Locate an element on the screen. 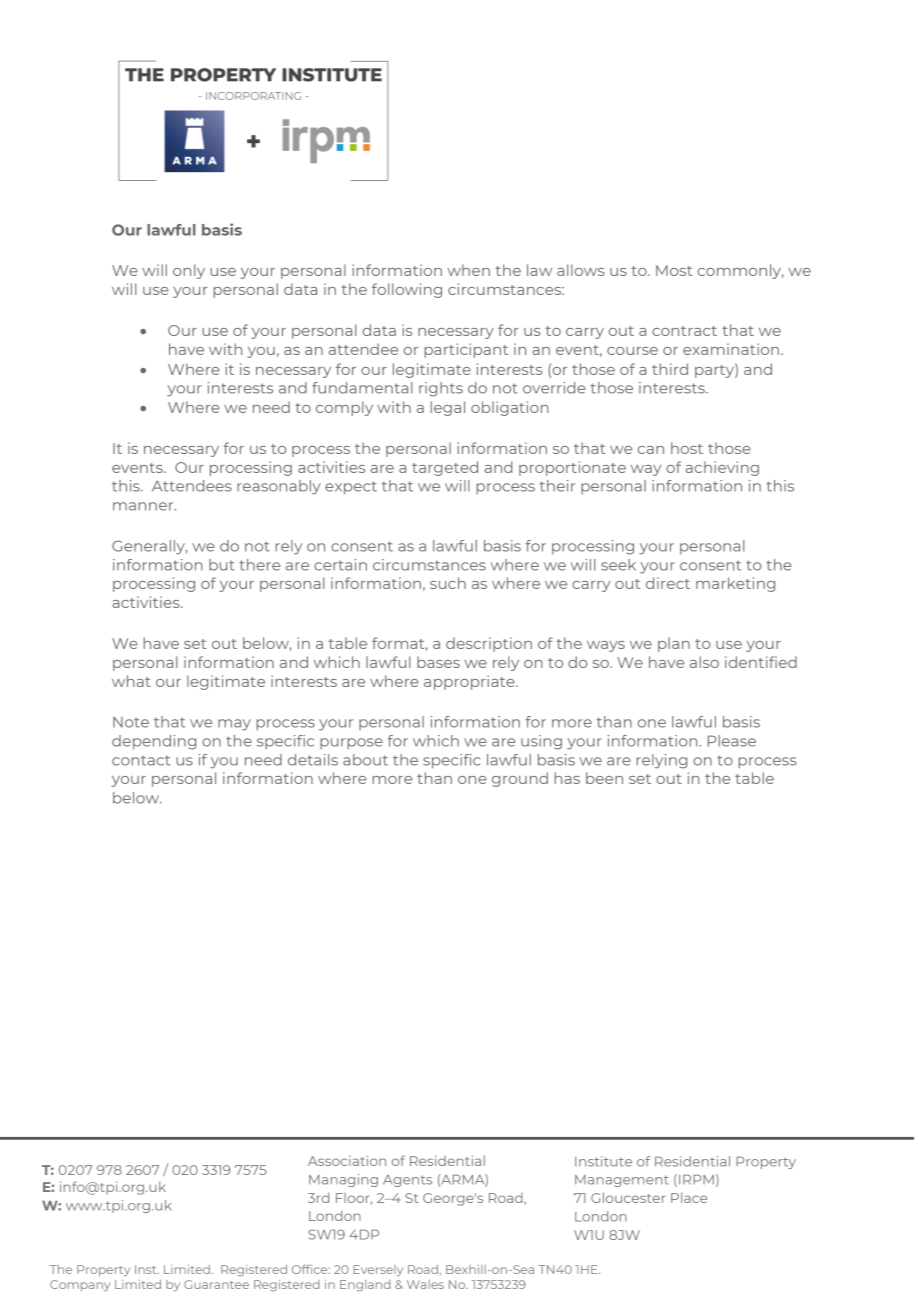 The image size is (924, 1308). about is located at coordinates (365, 760).
